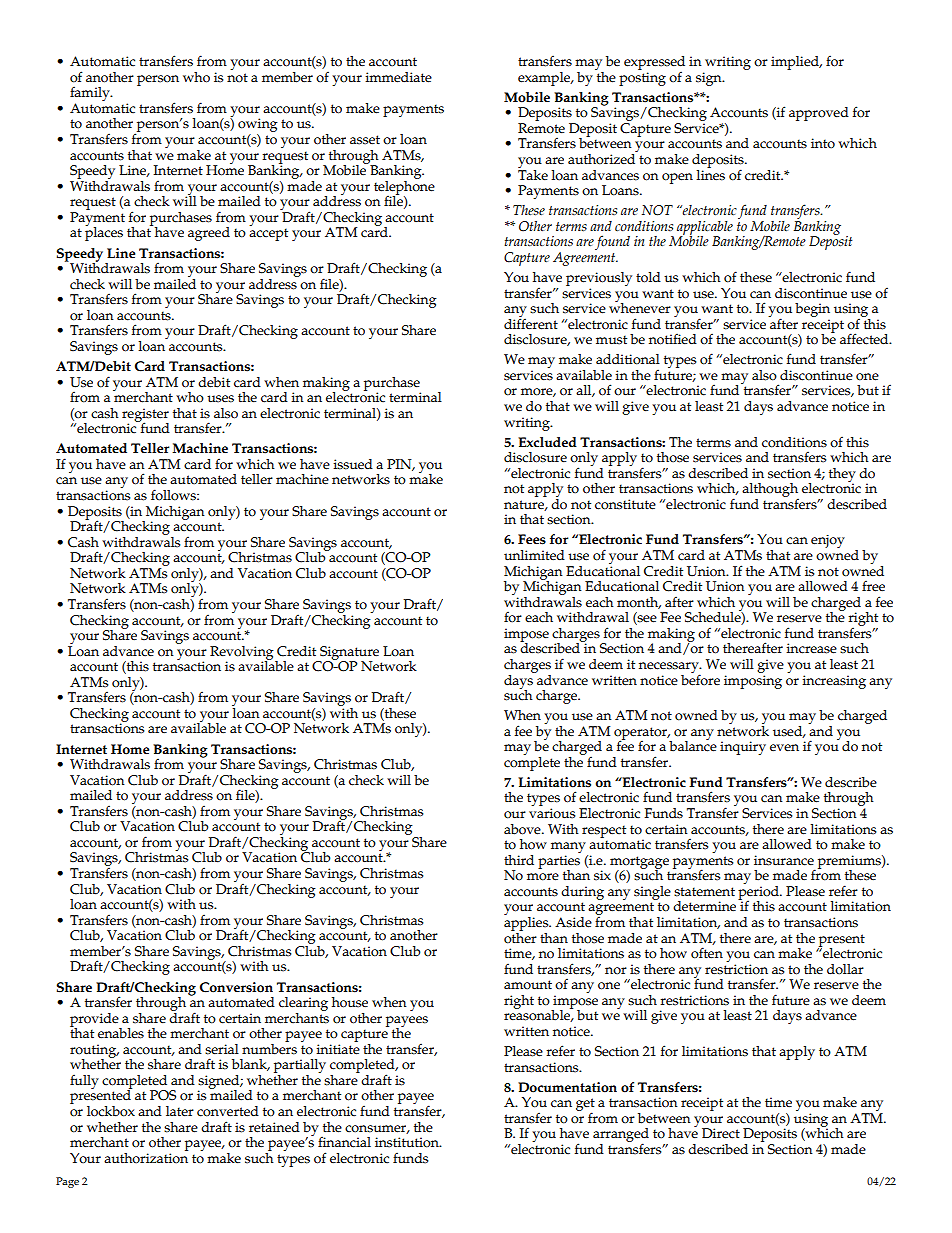 The height and width of the screenshot is (1233, 952). Describe the element at coordinates (243, 654) in the screenshot. I see `Revolving` at that location.
